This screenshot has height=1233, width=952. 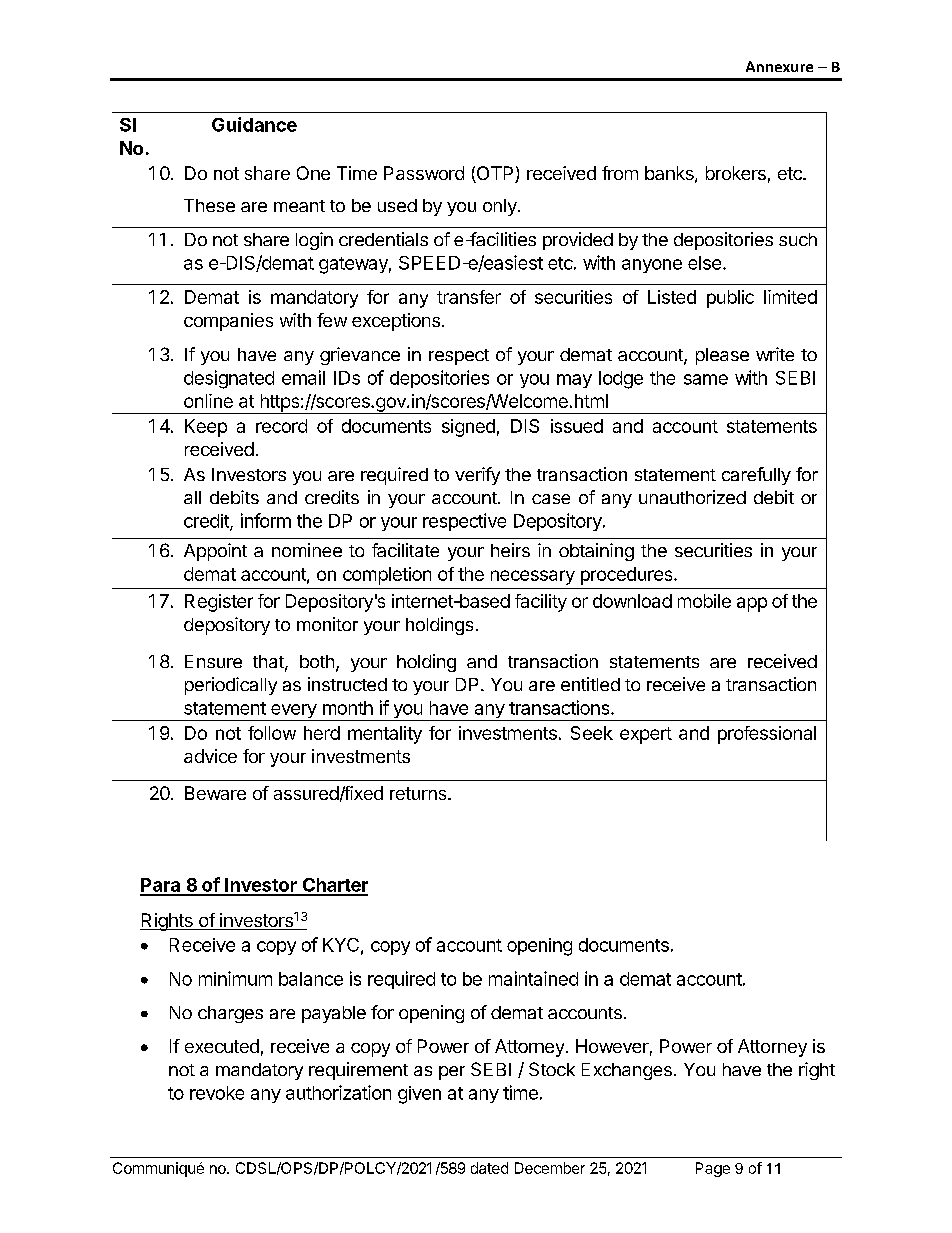 I want to click on maintained, so click(x=533, y=978).
